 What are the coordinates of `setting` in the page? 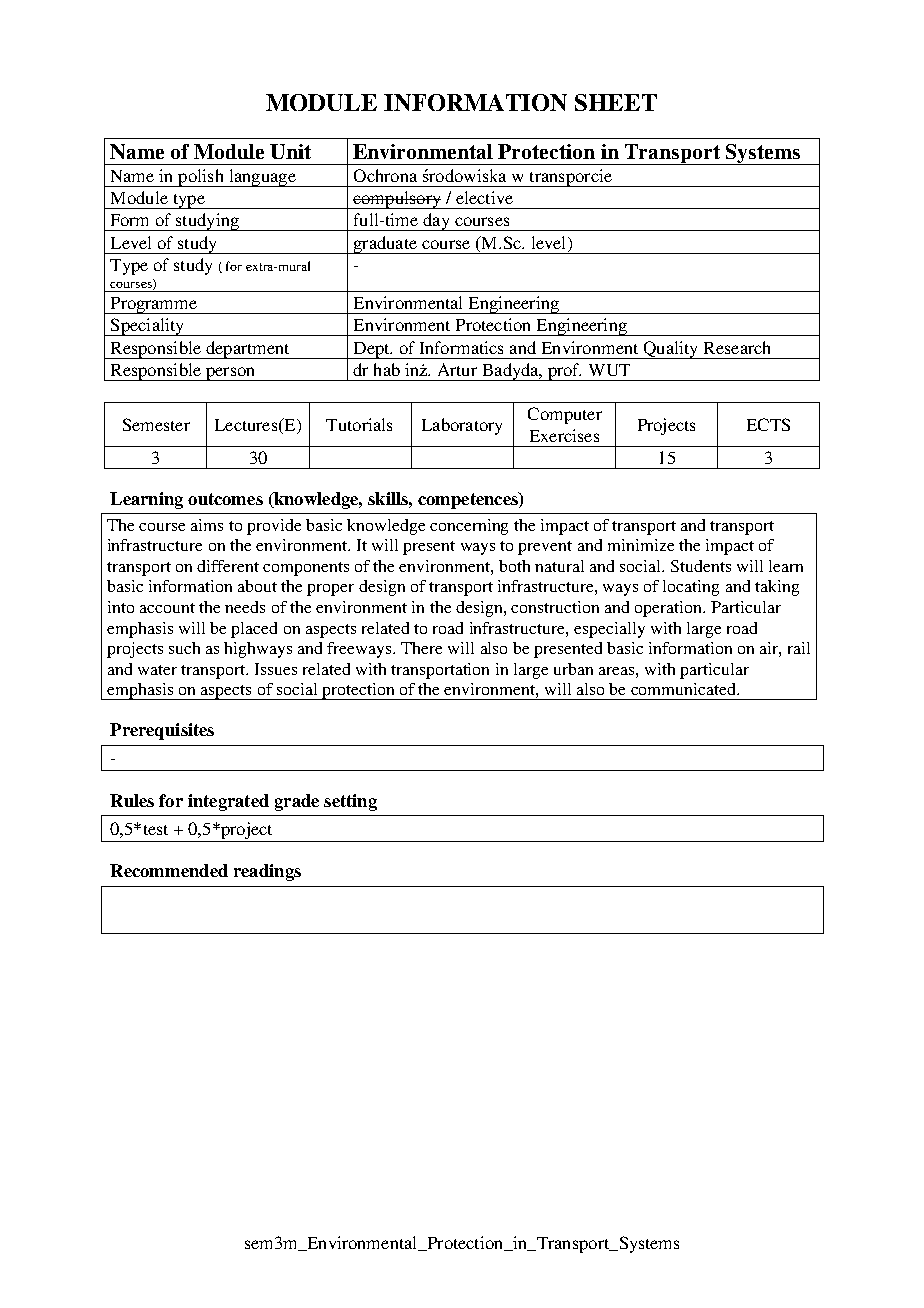 It's located at (350, 802).
